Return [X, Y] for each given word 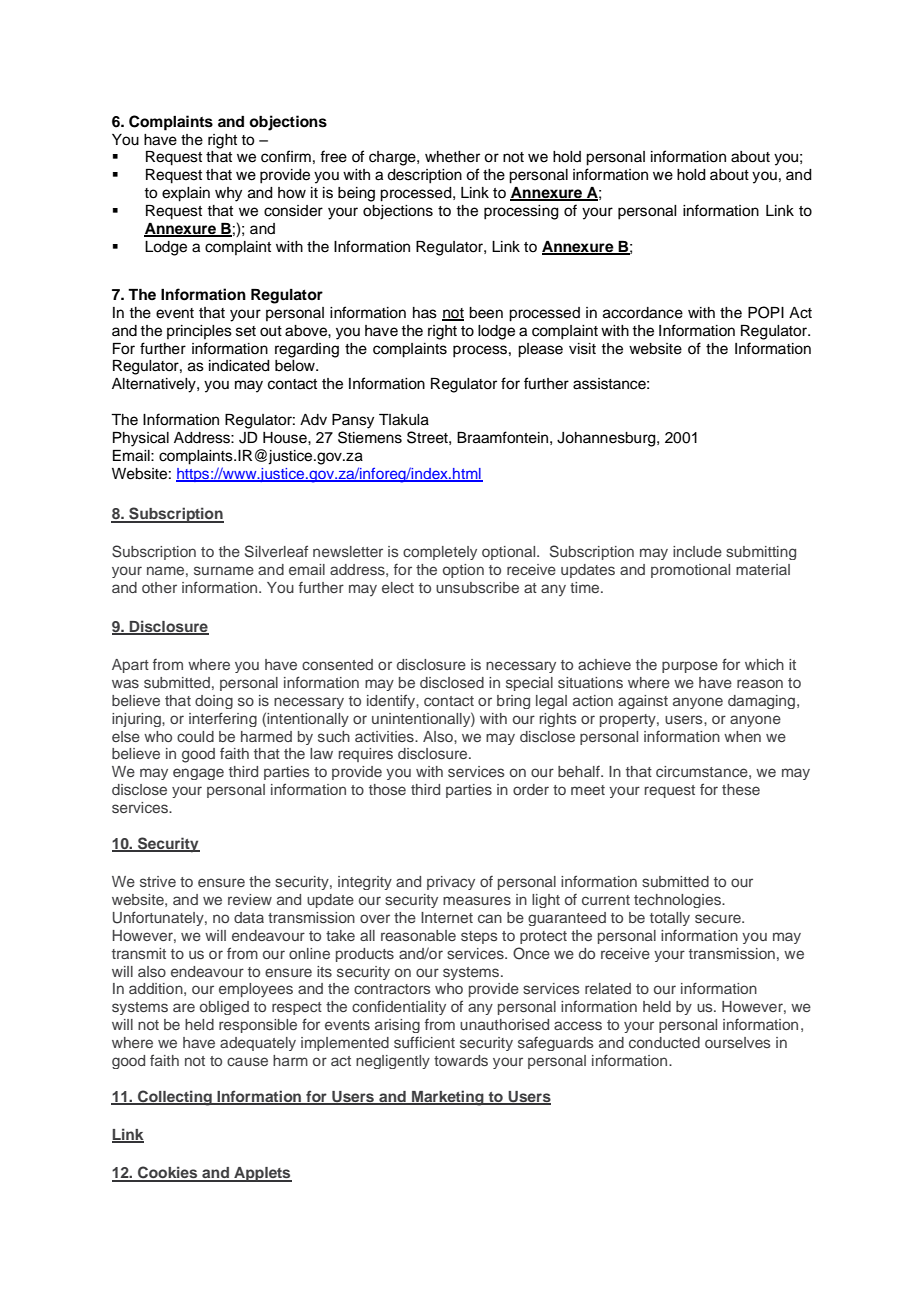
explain [186, 194]
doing [214, 702]
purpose [690, 667]
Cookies [168, 1173]
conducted [664, 1042]
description [424, 176]
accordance [643, 313]
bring [513, 702]
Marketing [448, 1098]
